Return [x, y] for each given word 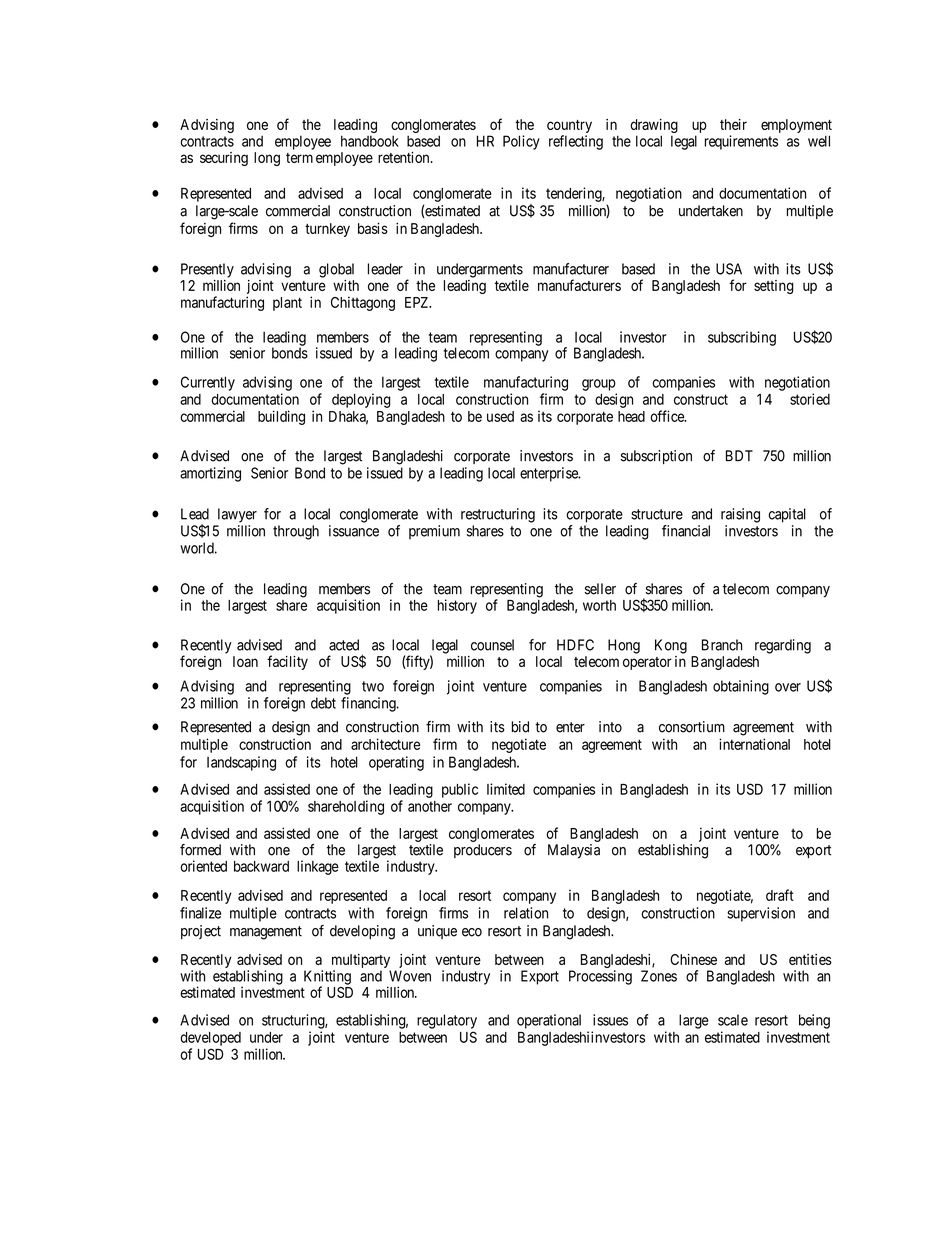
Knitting [327, 978]
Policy [521, 142]
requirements [741, 142]
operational [549, 1021]
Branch [722, 645]
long [267, 159]
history [457, 606]
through [296, 532]
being [814, 1021]
